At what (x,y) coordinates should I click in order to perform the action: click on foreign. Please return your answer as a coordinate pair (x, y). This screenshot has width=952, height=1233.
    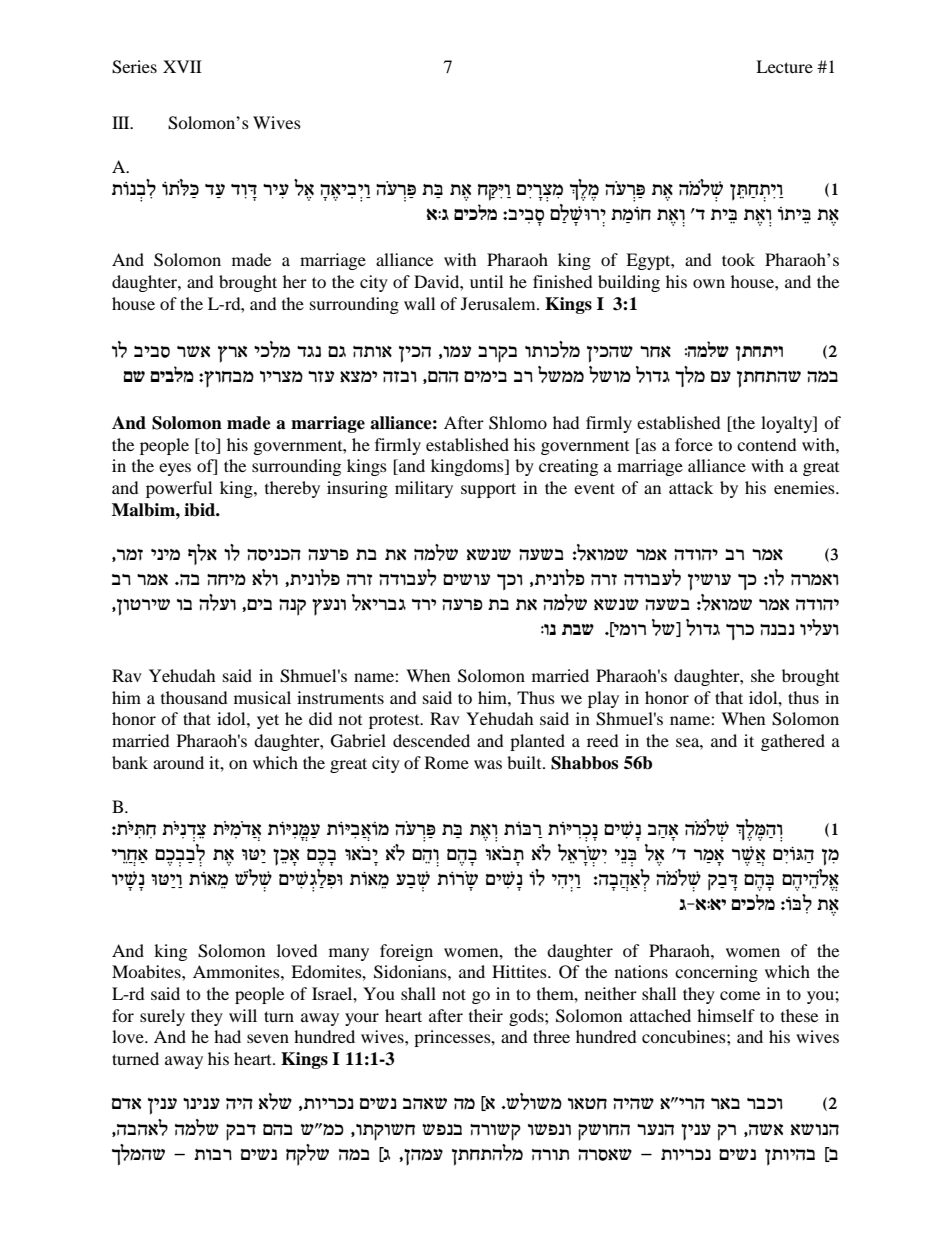
    Looking at the image, I should click on (406, 952).
